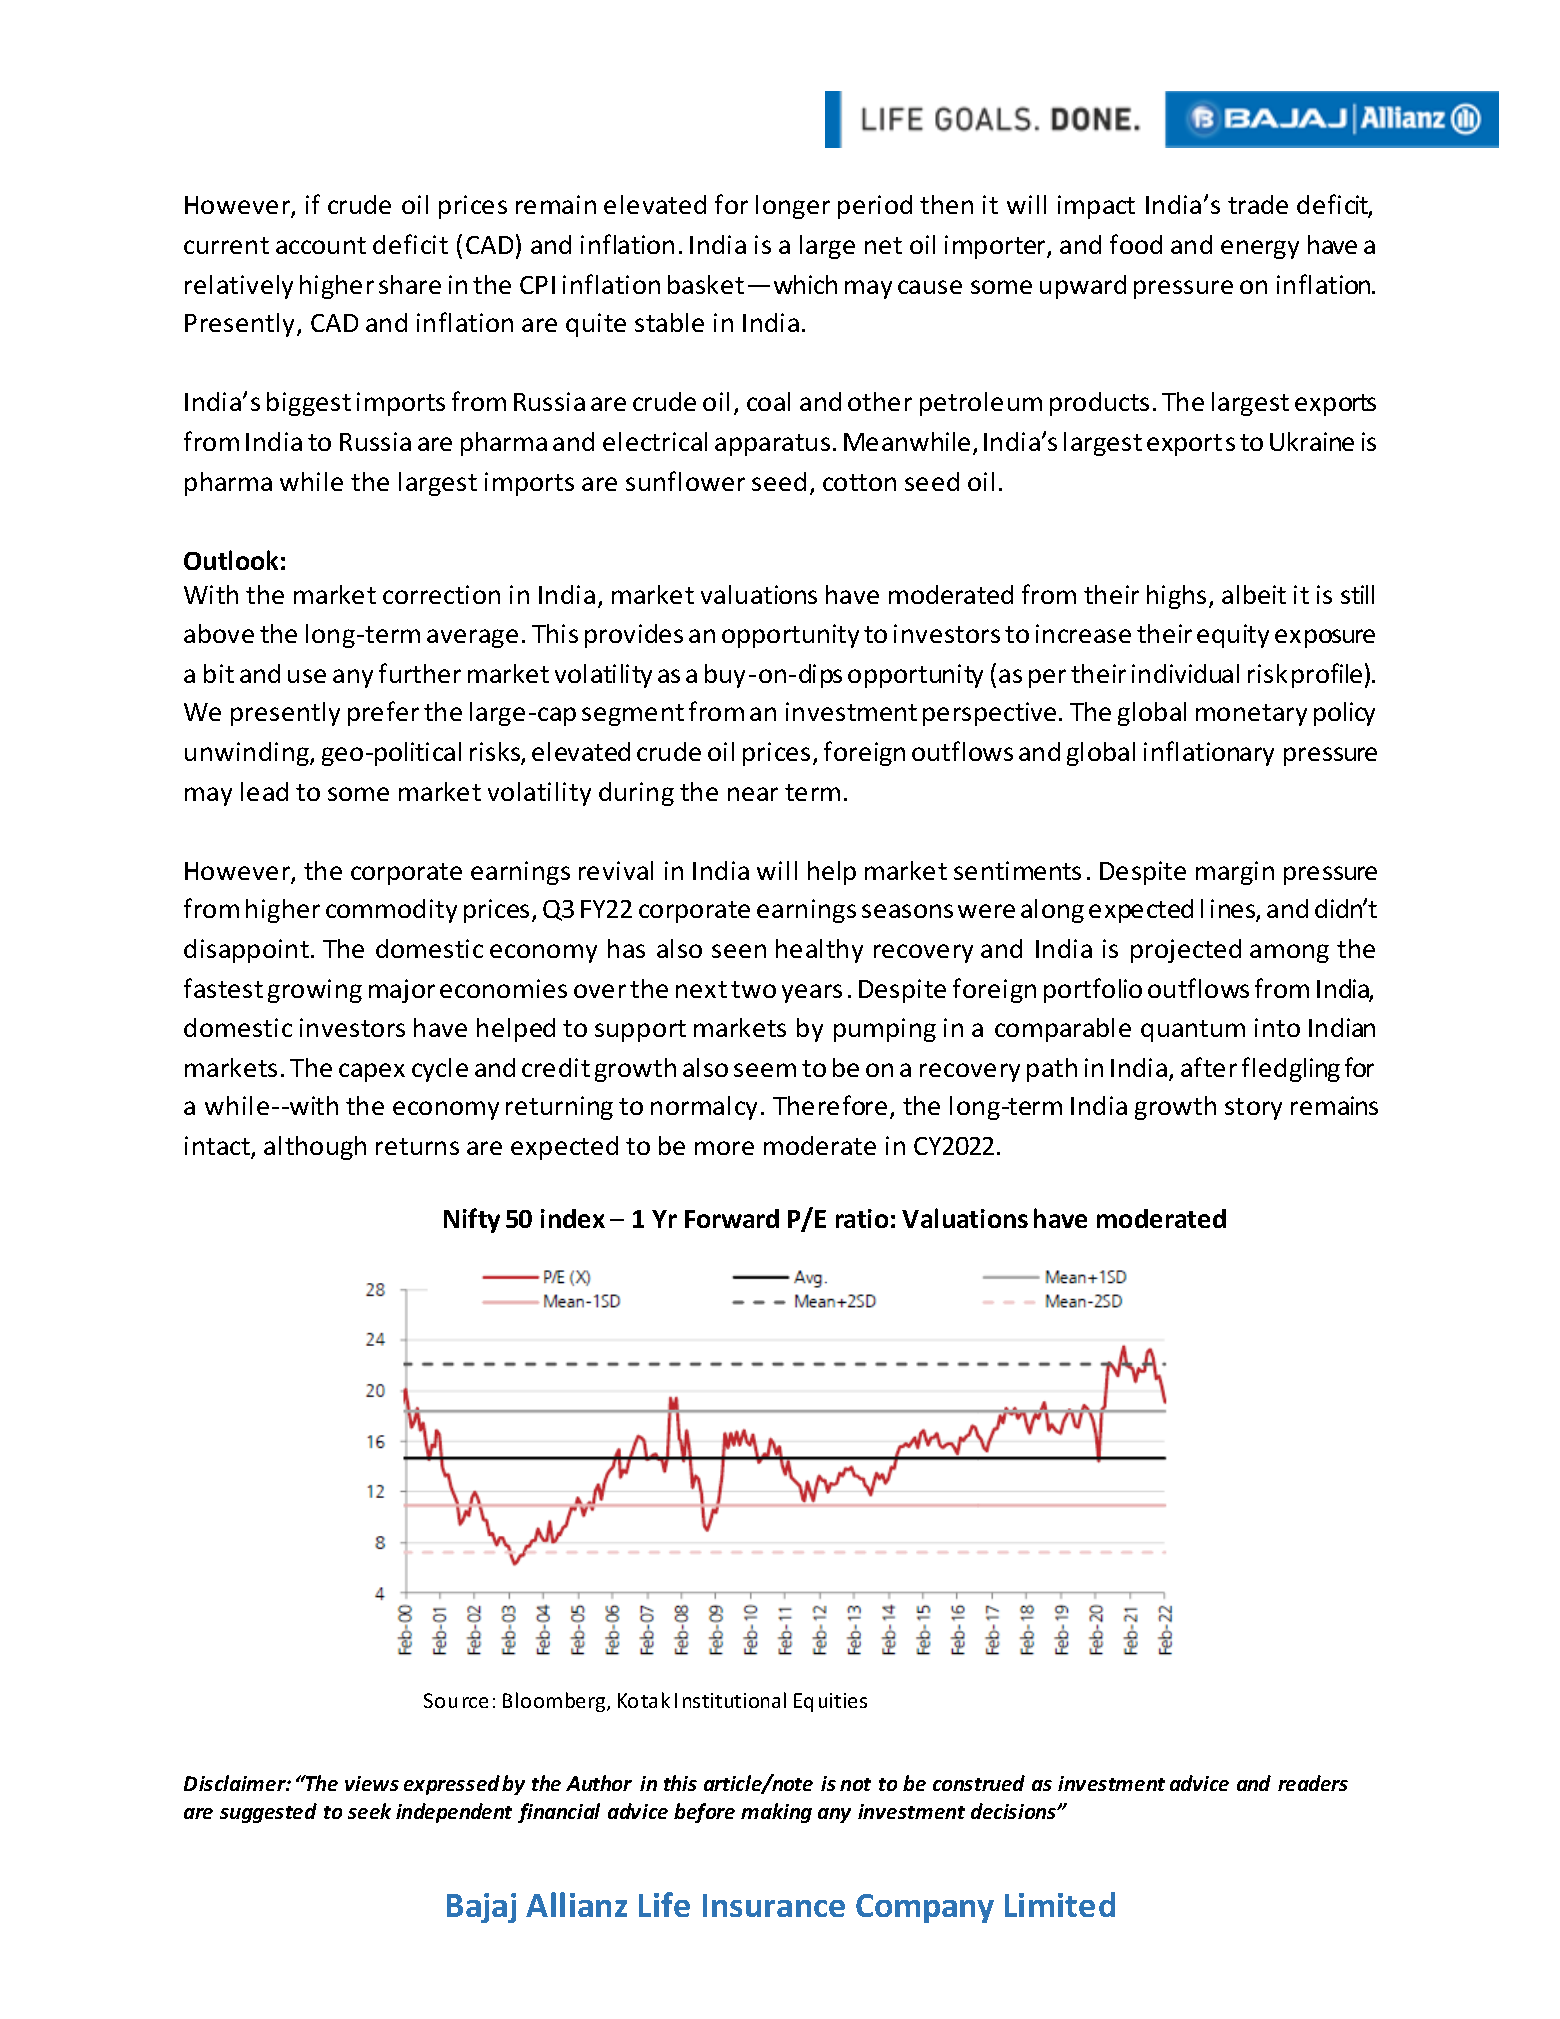  What do you see at coordinates (732, 1218) in the screenshot?
I see `Forward` at bounding box center [732, 1218].
